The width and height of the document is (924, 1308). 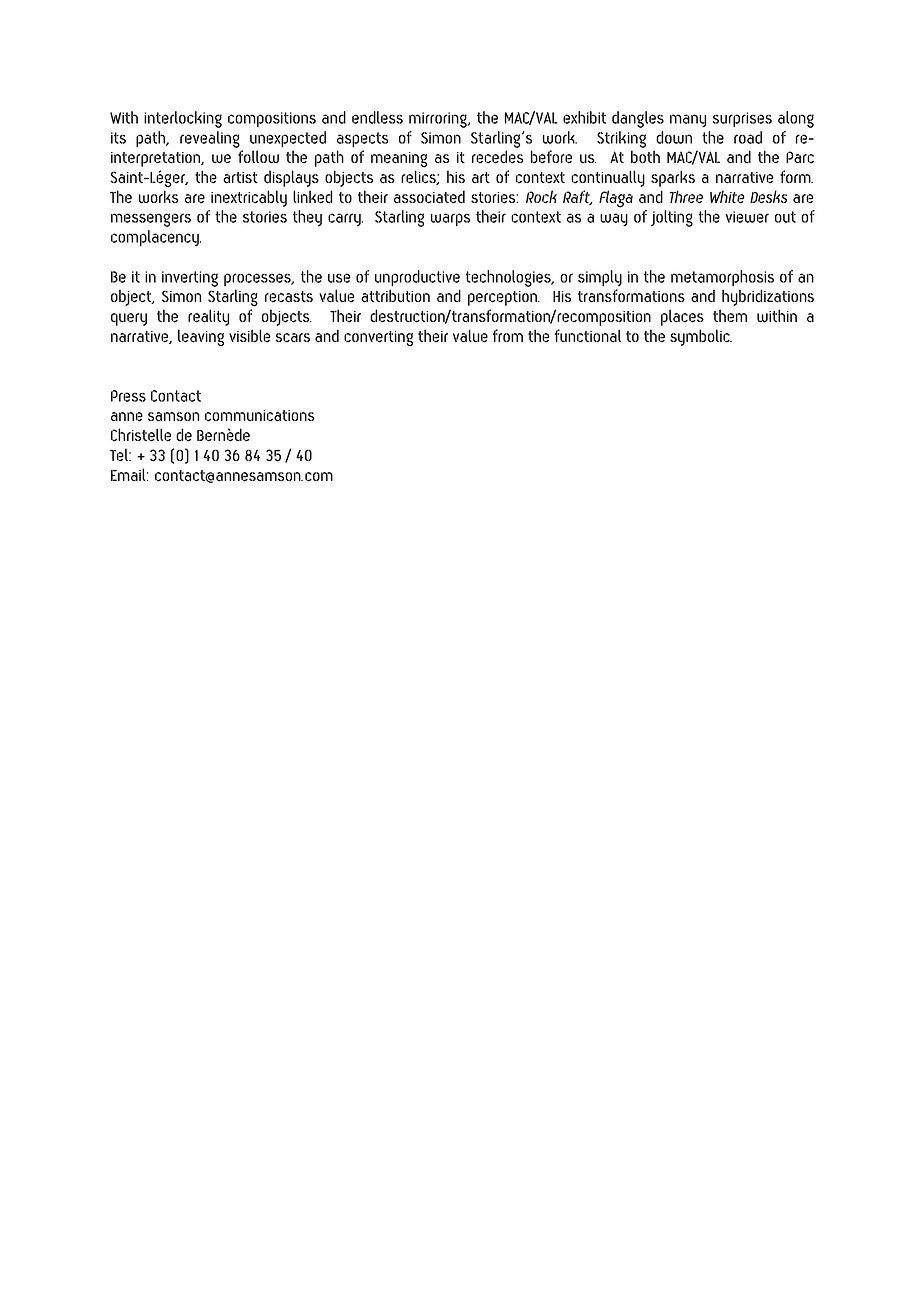 What do you see at coordinates (260, 416) in the document?
I see `communications` at bounding box center [260, 416].
